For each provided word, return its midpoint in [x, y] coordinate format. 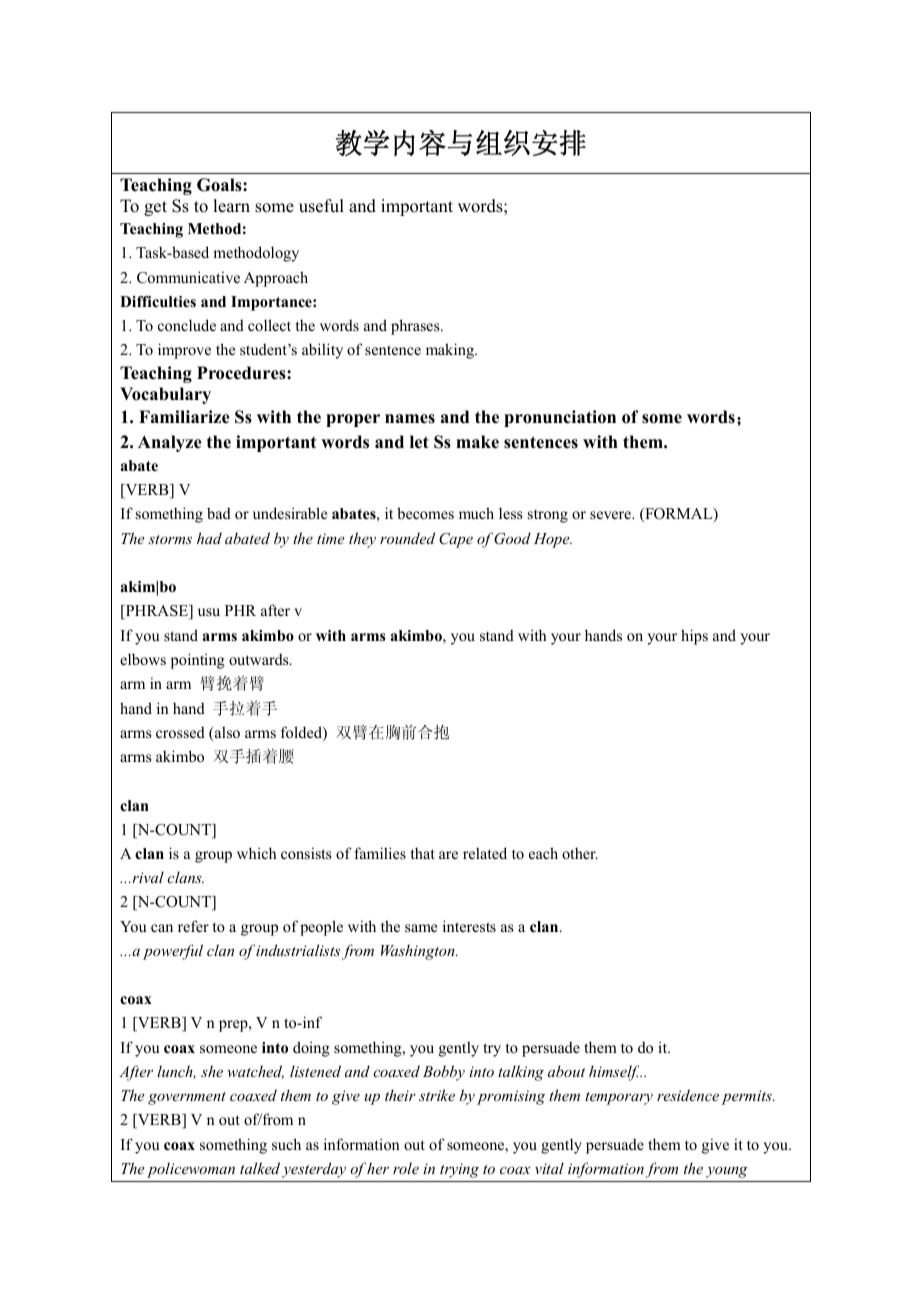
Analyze [170, 443]
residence [688, 1095]
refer [193, 926]
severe [611, 515]
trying [459, 1170]
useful [321, 206]
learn [231, 206]
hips [694, 637]
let [419, 442]
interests [469, 926]
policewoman [191, 1170]
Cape [456, 540]
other [580, 853]
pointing [198, 661]
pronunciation [560, 418]
